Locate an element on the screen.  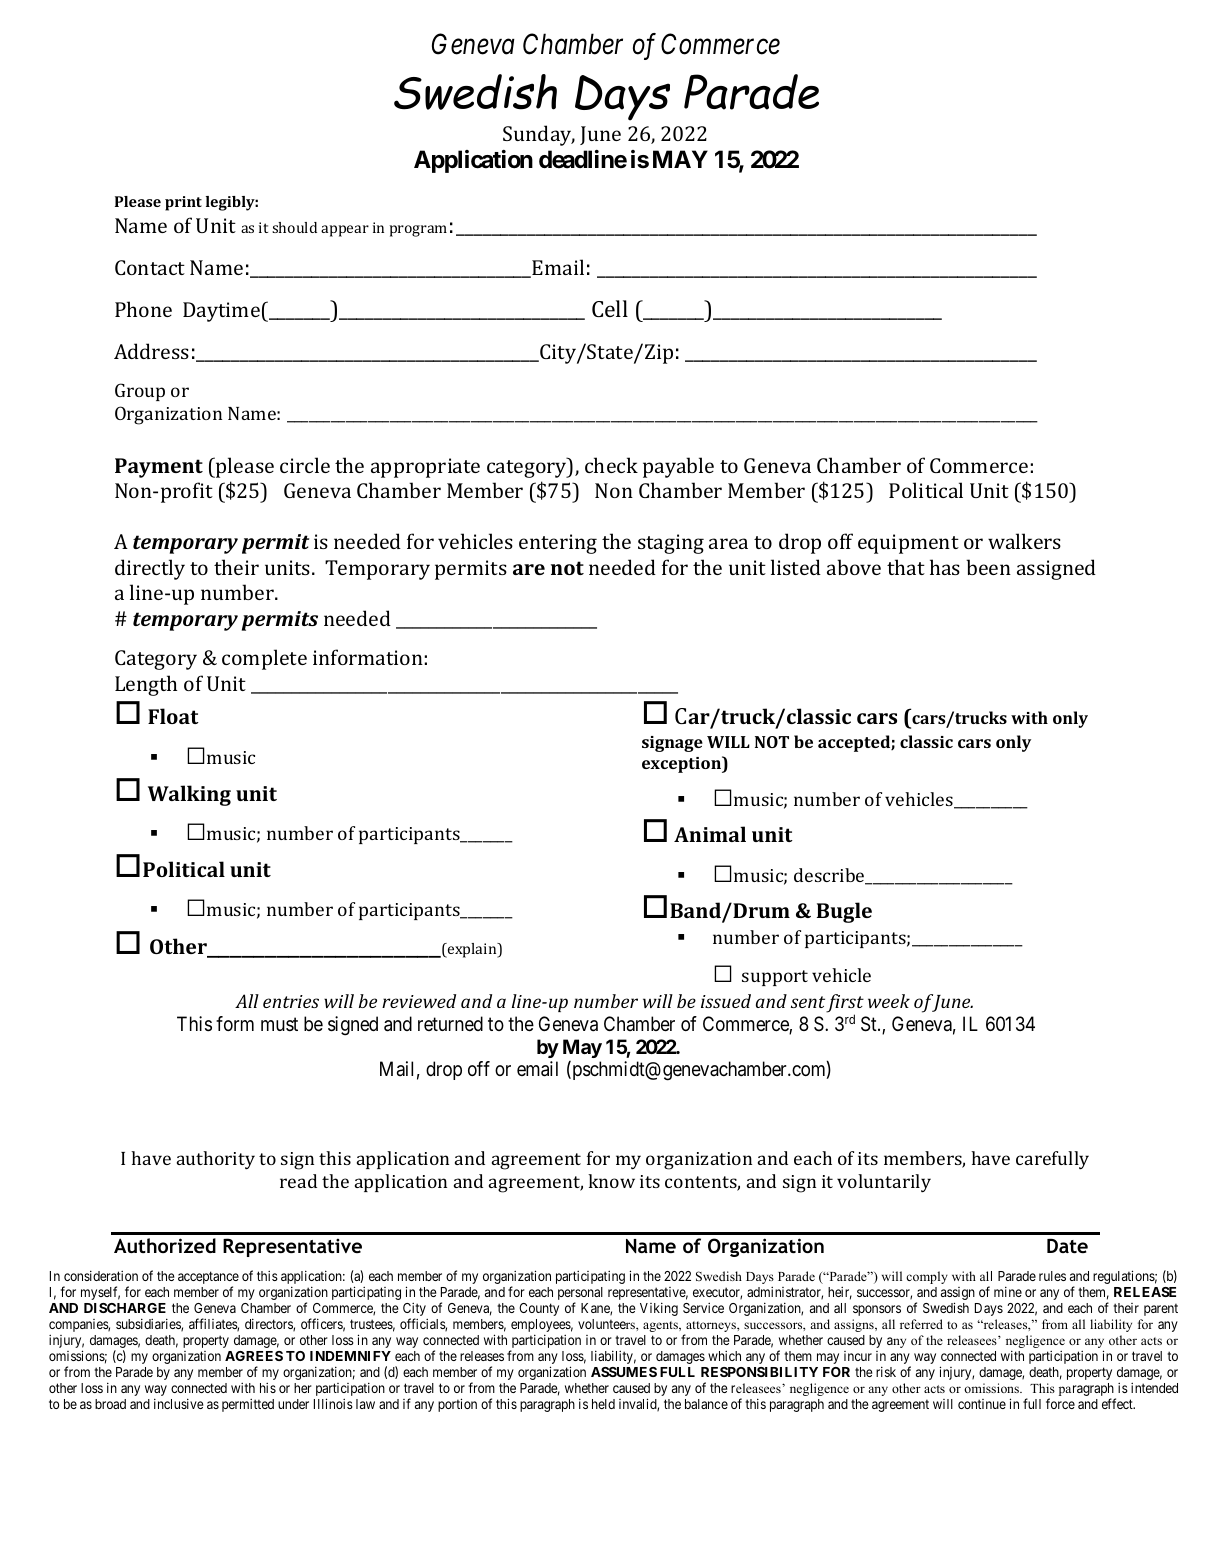
week is located at coordinates (889, 1001).
